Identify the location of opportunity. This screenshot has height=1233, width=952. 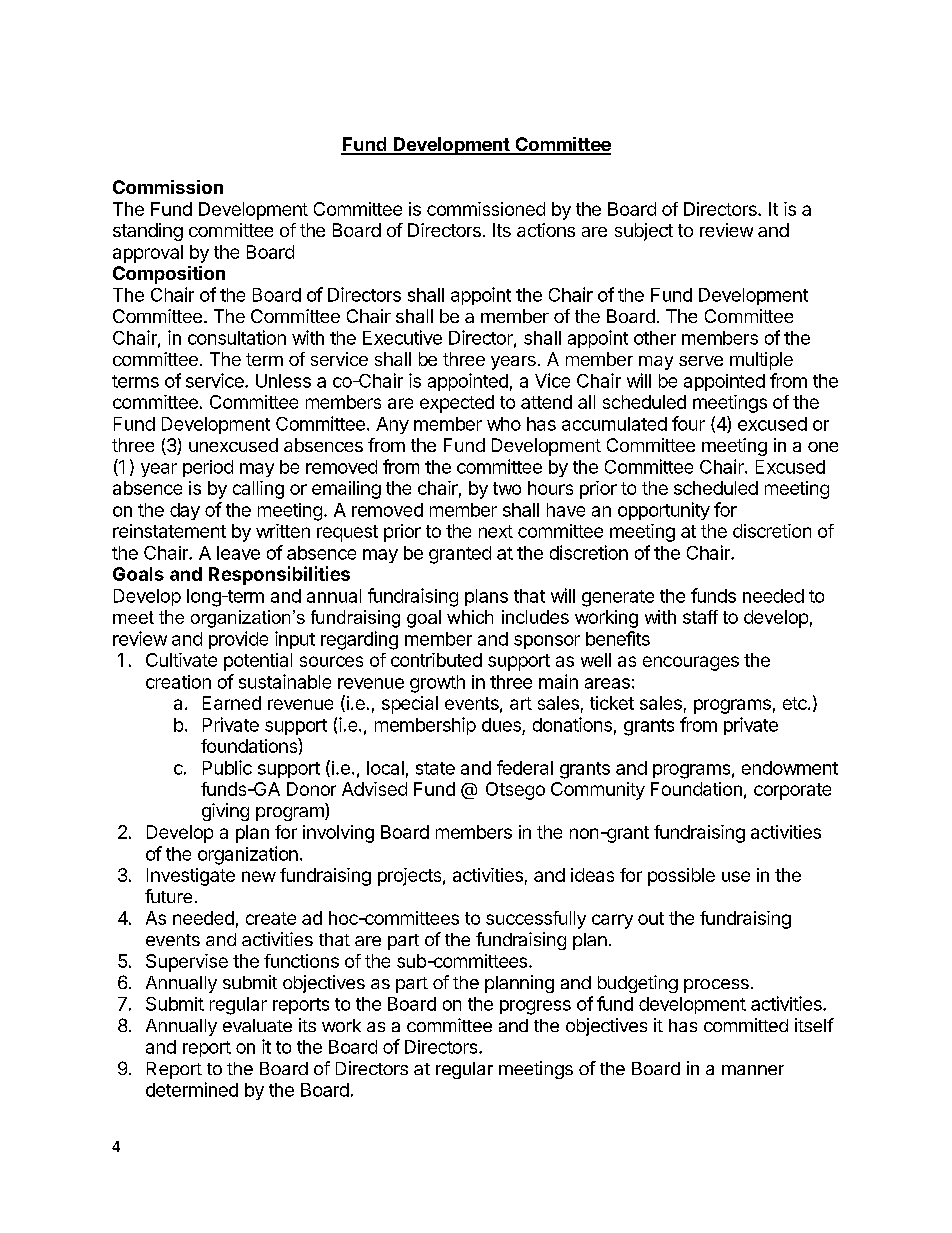
(664, 511).
